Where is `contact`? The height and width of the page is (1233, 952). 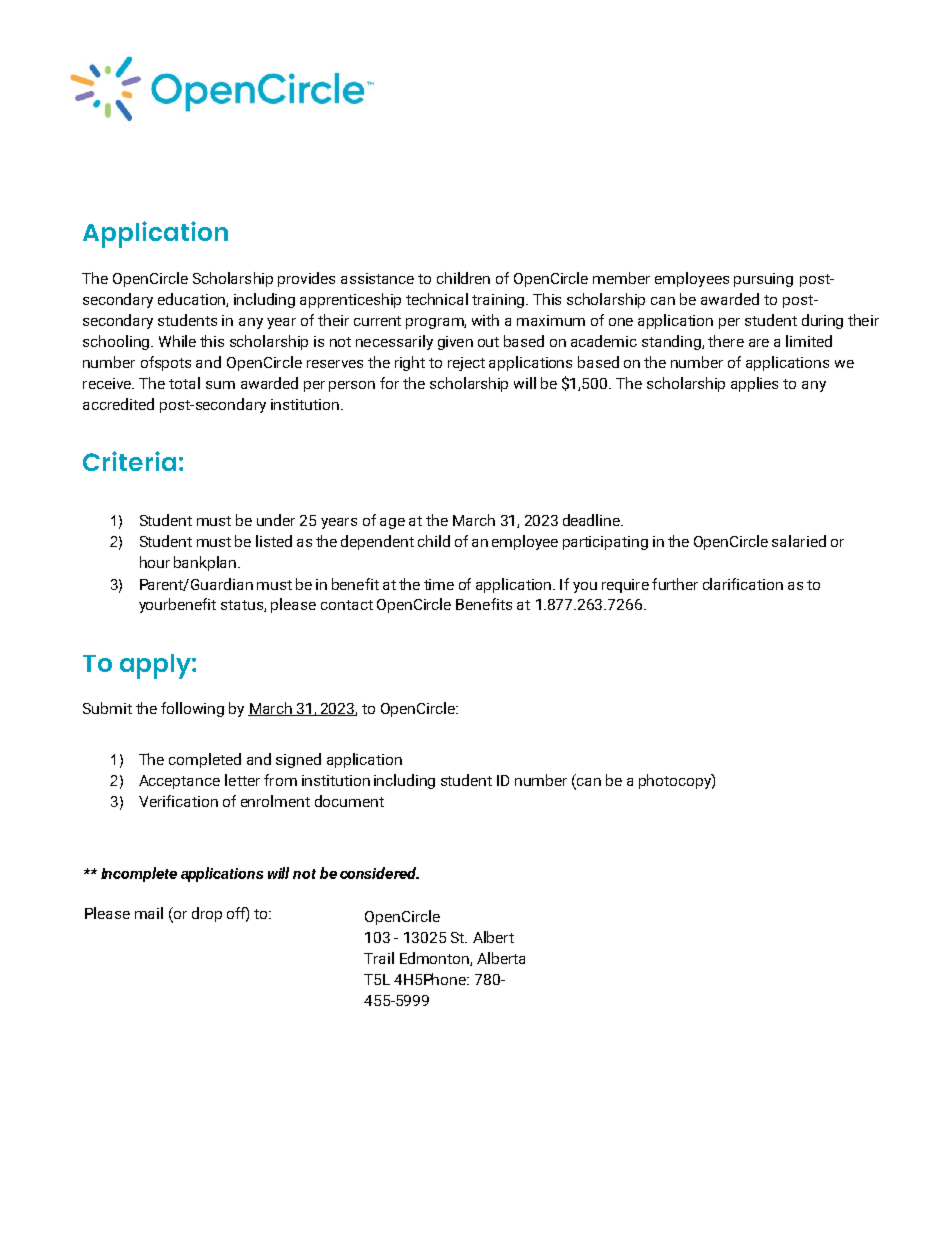
contact is located at coordinates (347, 605).
